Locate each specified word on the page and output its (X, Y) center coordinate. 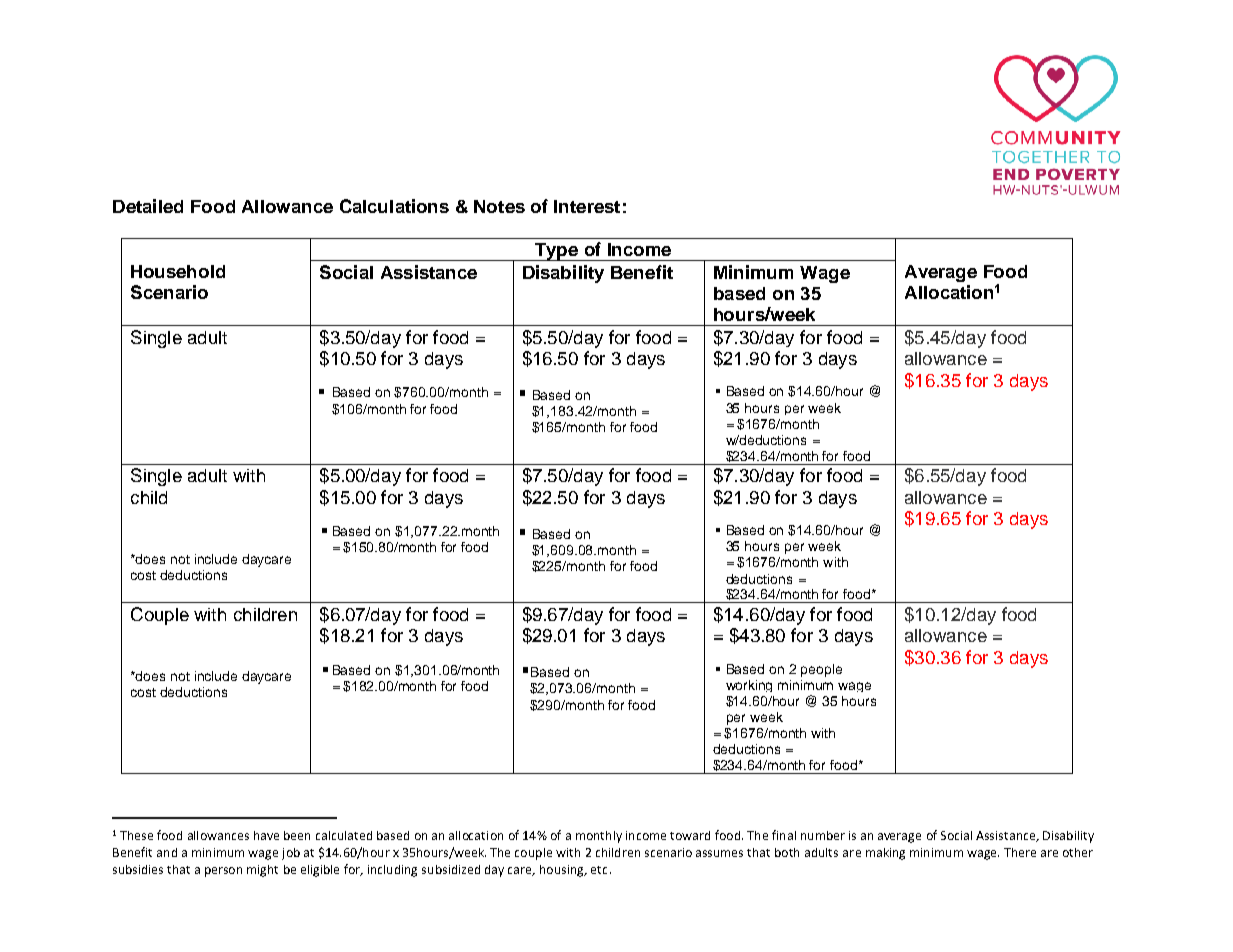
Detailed (148, 206)
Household (178, 271)
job (291, 854)
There (1020, 852)
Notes (499, 206)
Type (557, 252)
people (821, 670)
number (823, 835)
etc (599, 870)
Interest (587, 206)
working (749, 686)
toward (690, 835)
